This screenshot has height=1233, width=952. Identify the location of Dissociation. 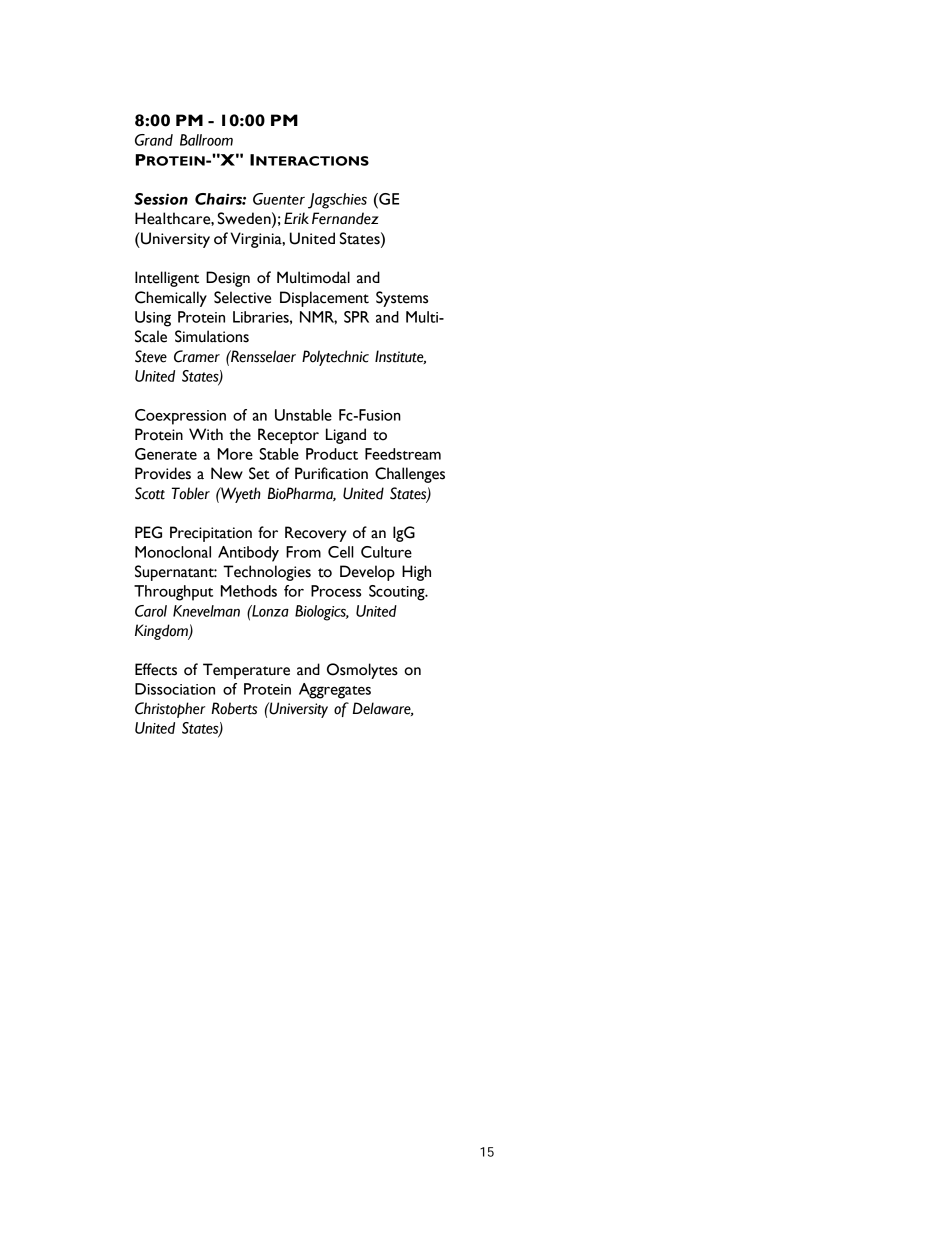
(175, 689).
